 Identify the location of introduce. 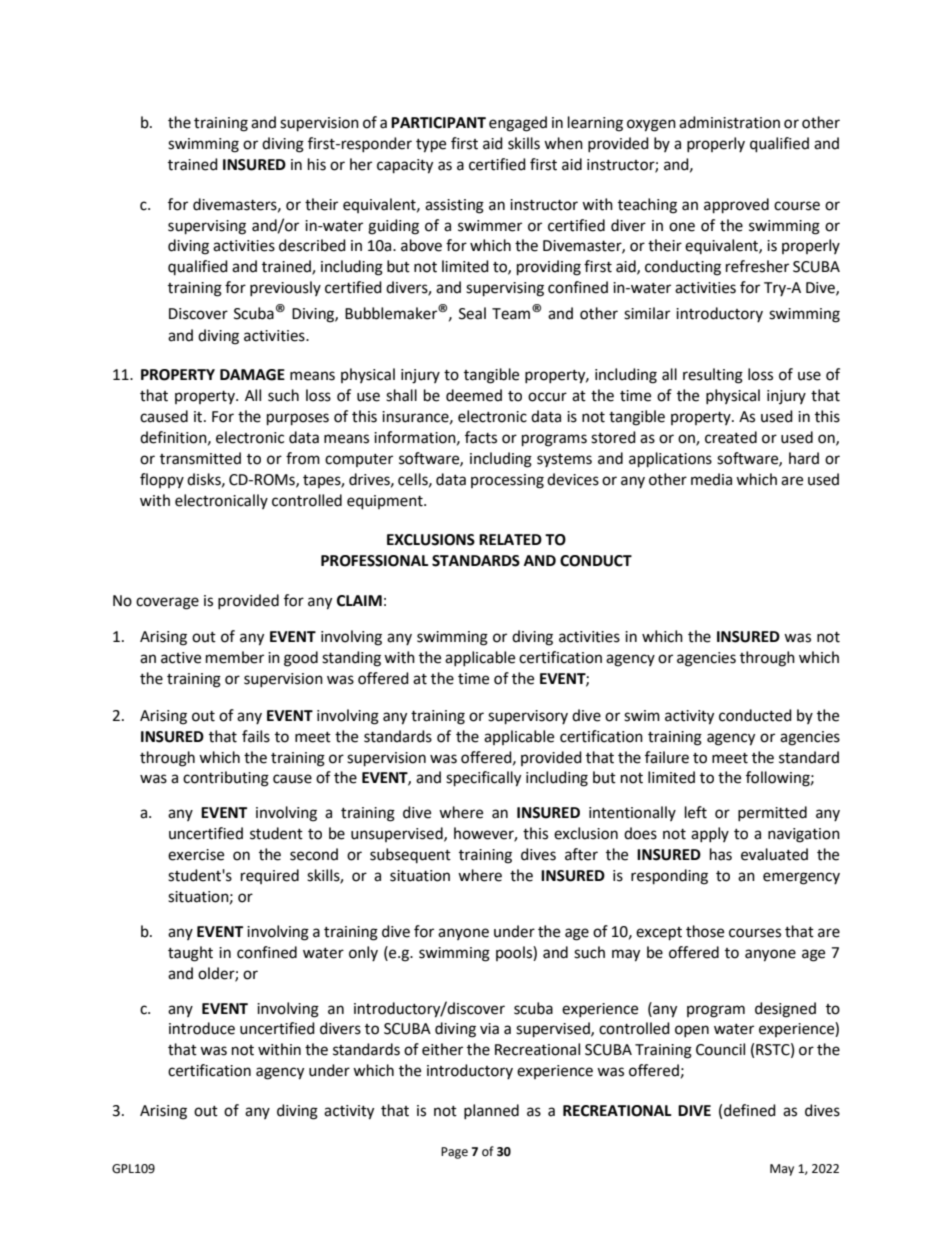
(202, 1028).
